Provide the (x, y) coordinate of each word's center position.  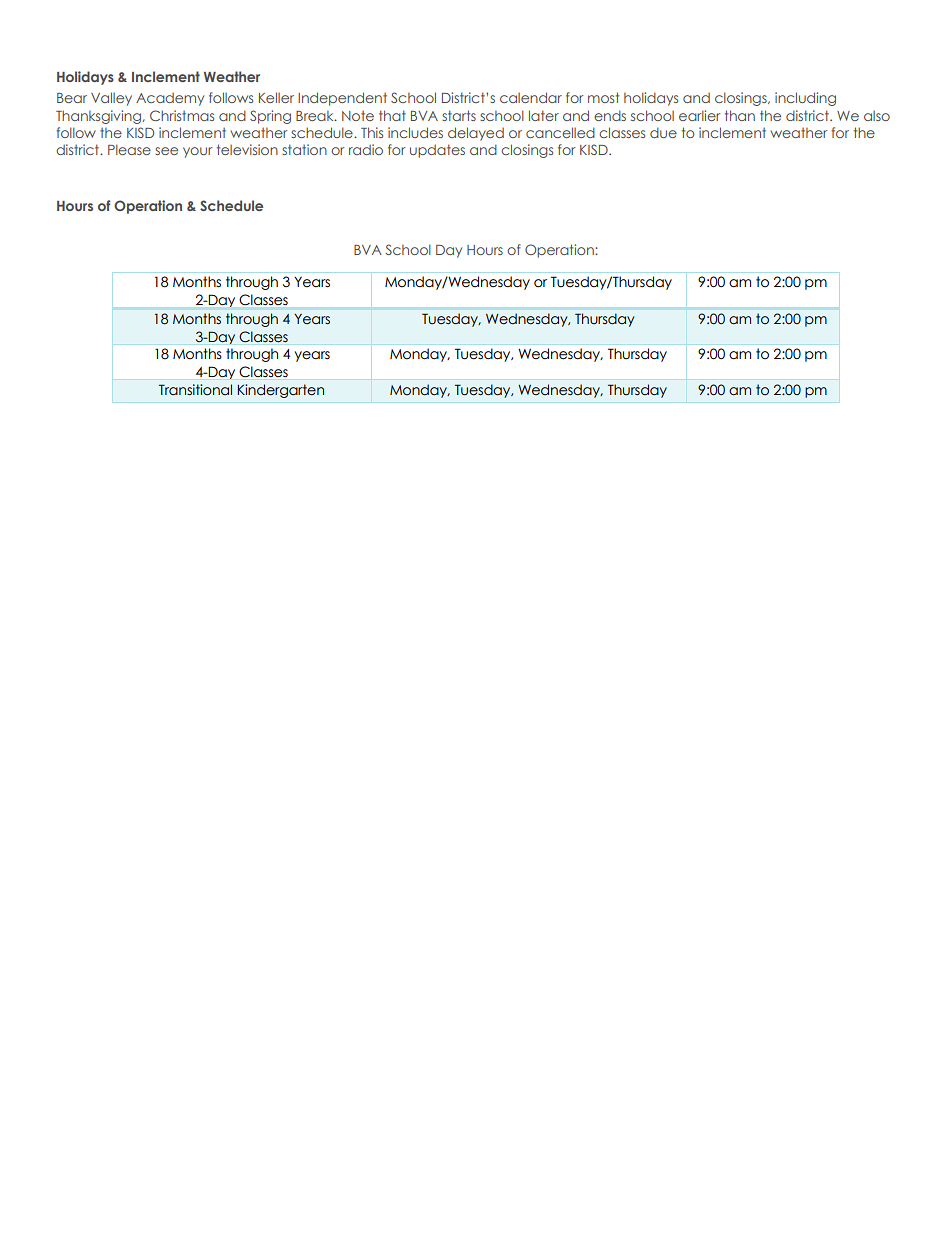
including (805, 99)
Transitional (195, 390)
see (166, 151)
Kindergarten (280, 391)
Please (129, 149)
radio (366, 149)
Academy (170, 99)
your (198, 152)
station (304, 149)
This (372, 132)
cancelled (560, 132)
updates (437, 151)
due (663, 132)
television (247, 149)
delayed (476, 134)
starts (459, 115)
